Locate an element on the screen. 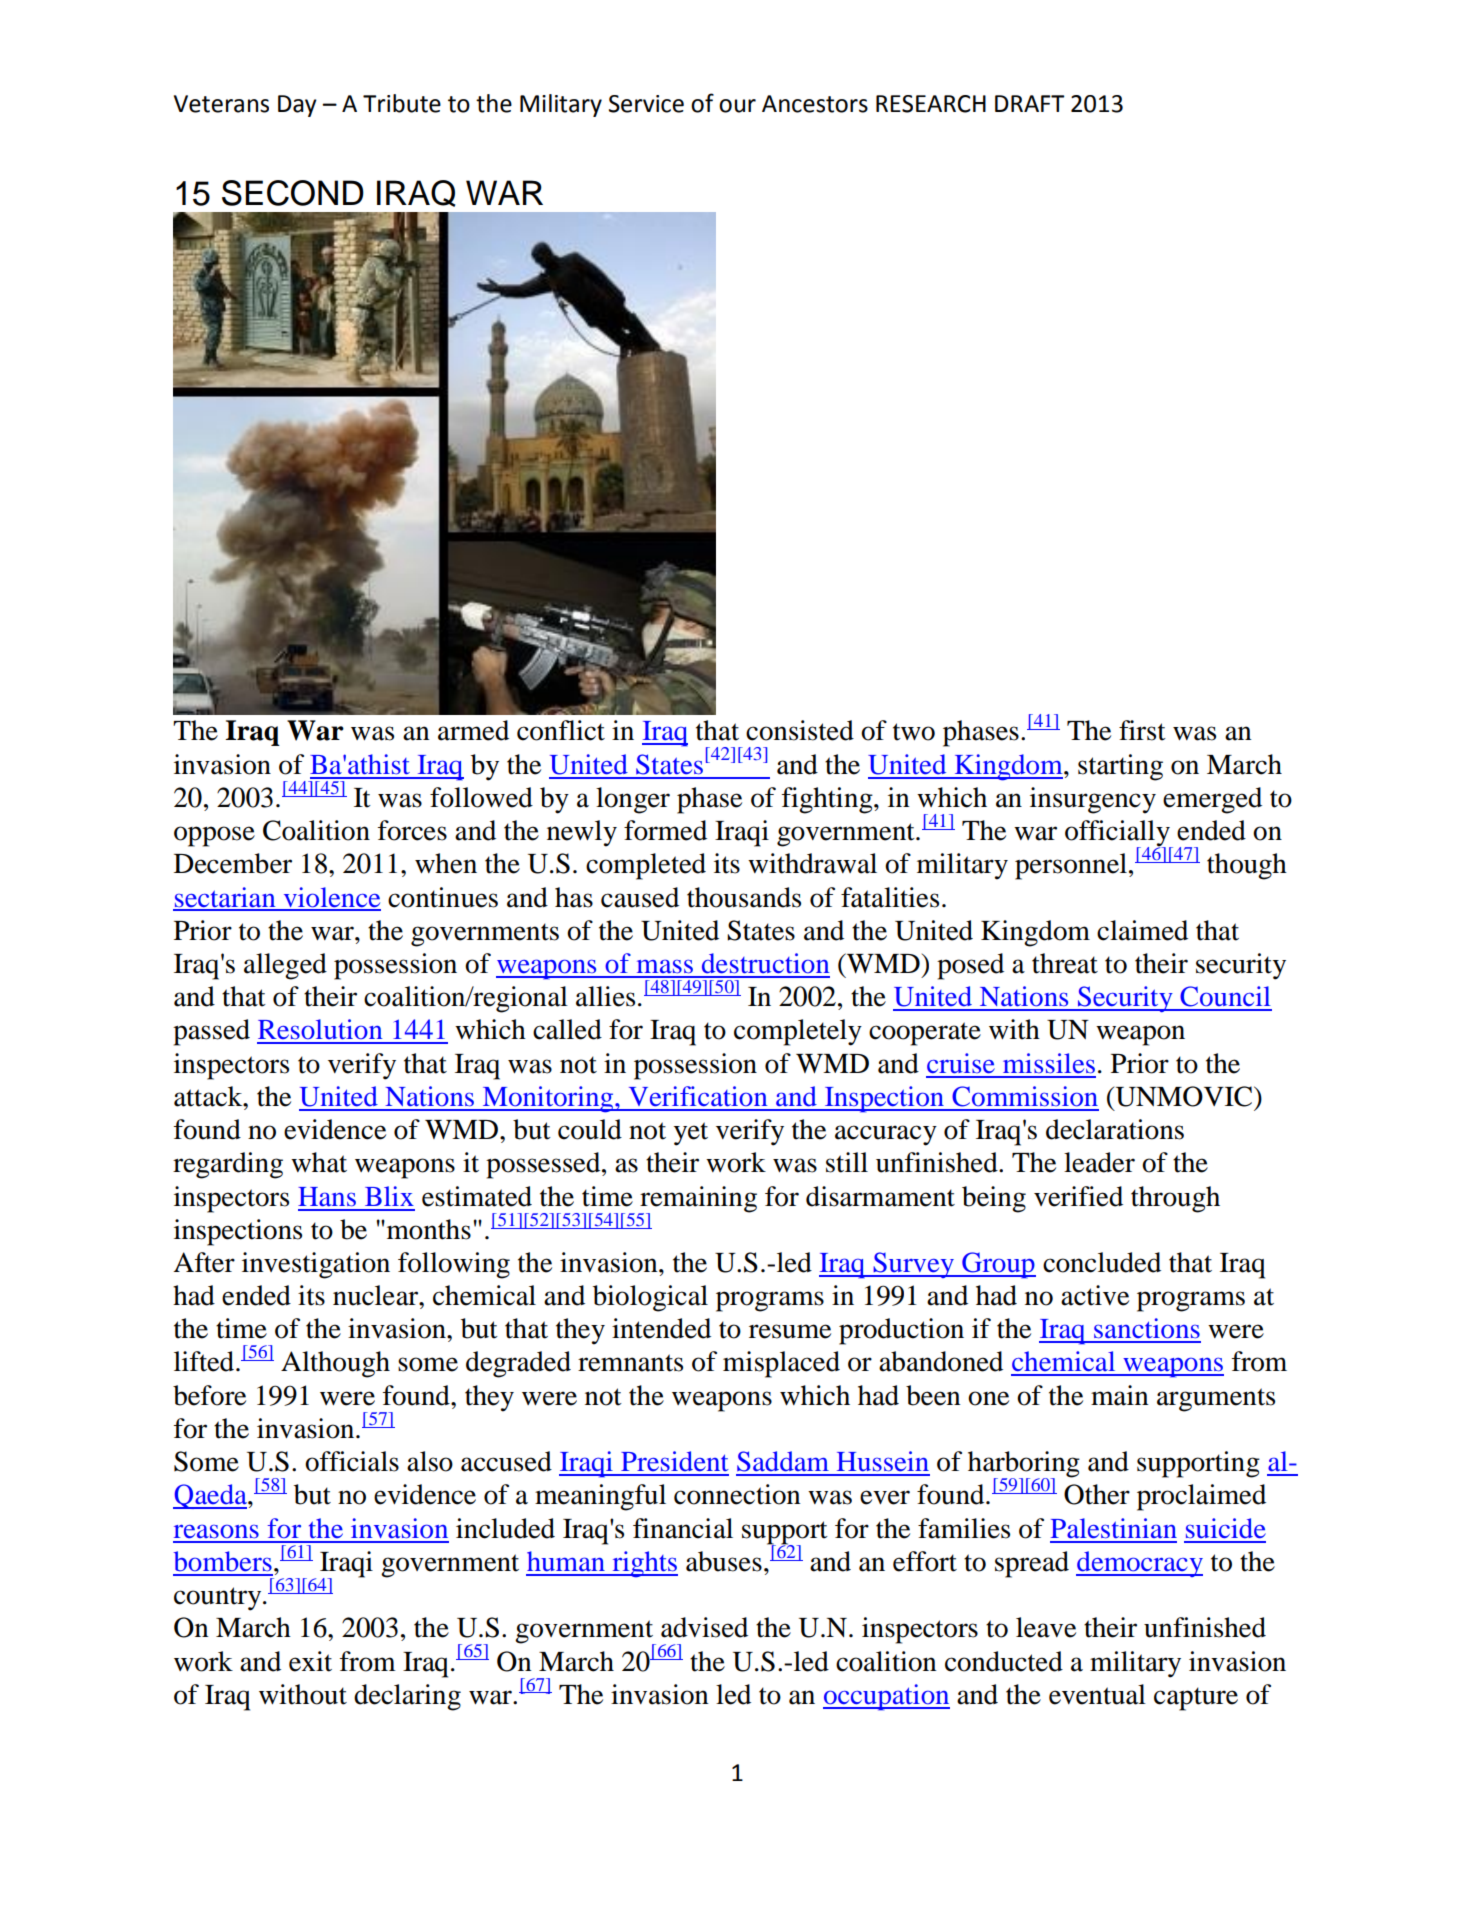 The width and height of the screenshot is (1474, 1907). first is located at coordinates (1142, 730).
